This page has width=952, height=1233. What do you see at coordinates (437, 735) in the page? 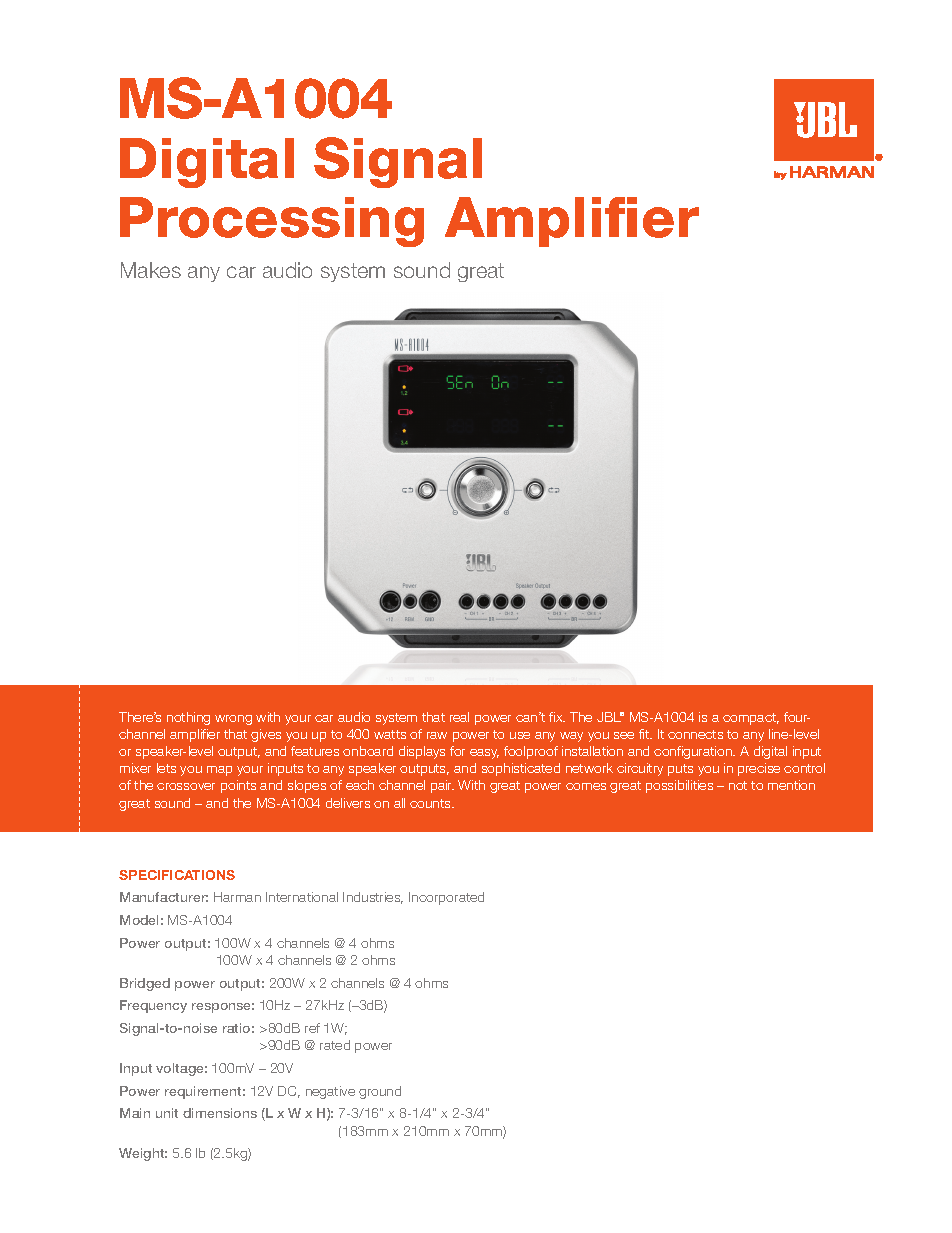
I see `raw` at bounding box center [437, 735].
